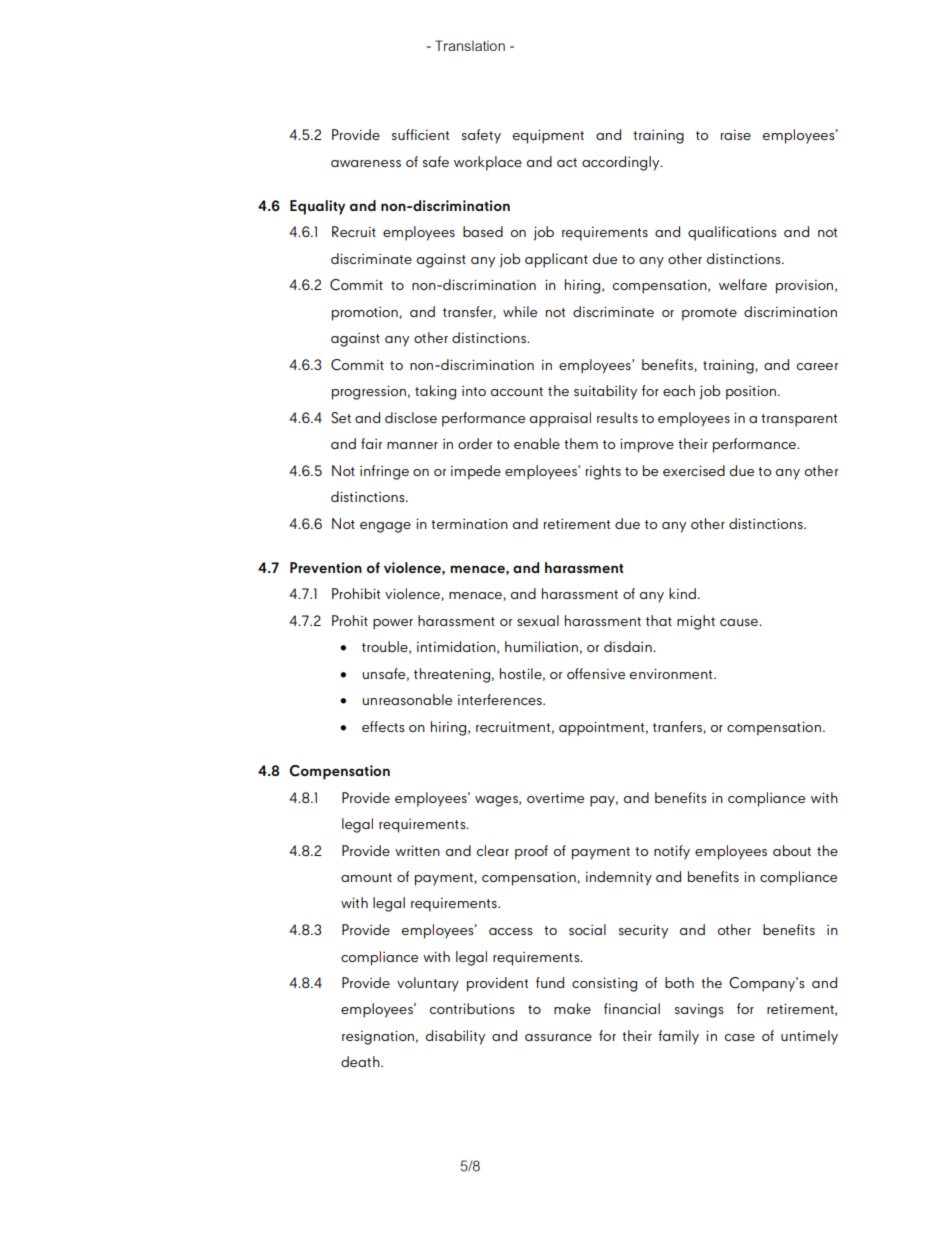 Image resolution: width=952 pixels, height=1233 pixels. What do you see at coordinates (558, 1037) in the page?
I see `assurance` at bounding box center [558, 1037].
